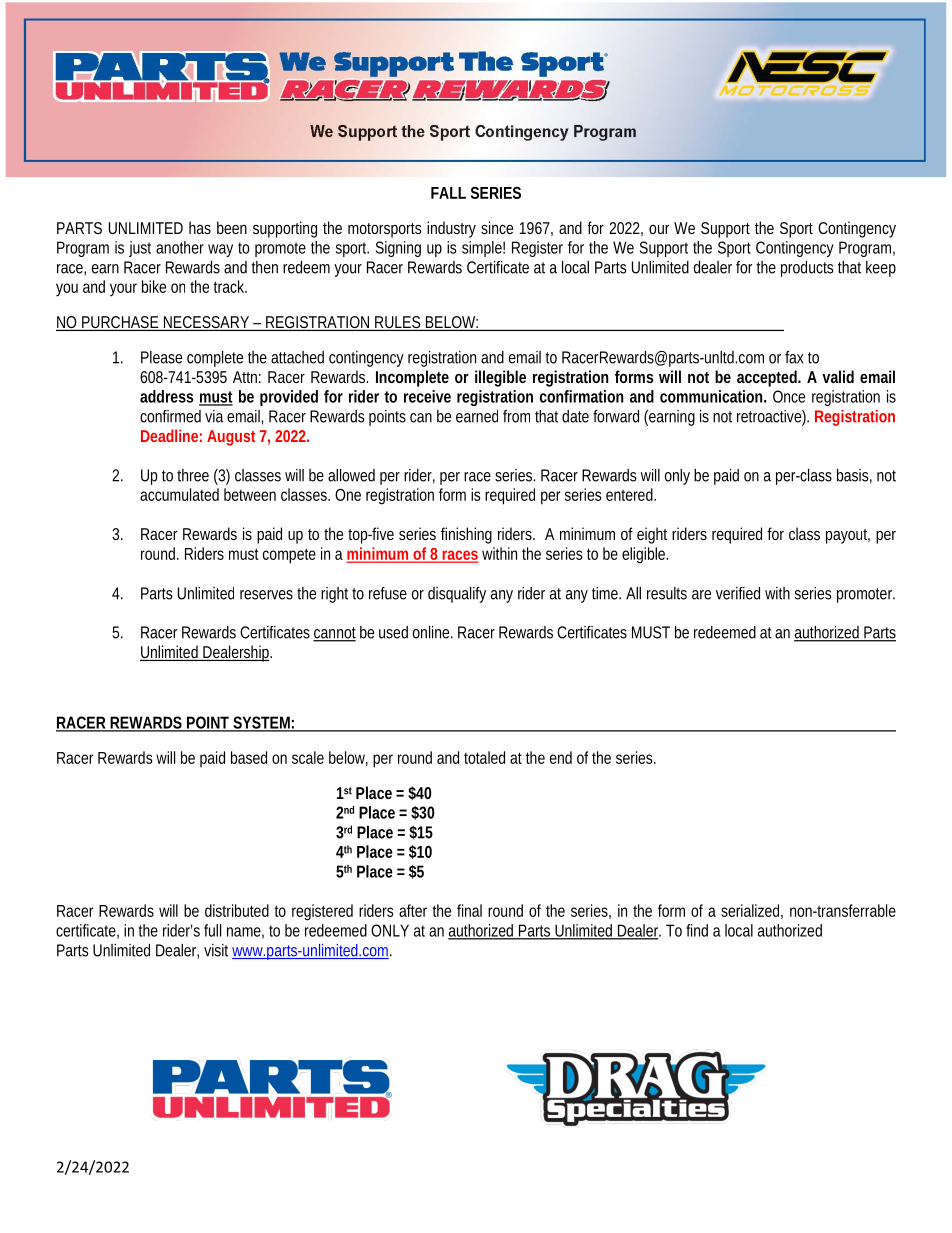  Describe the element at coordinates (789, 396) in the screenshot. I see `Once` at that location.
